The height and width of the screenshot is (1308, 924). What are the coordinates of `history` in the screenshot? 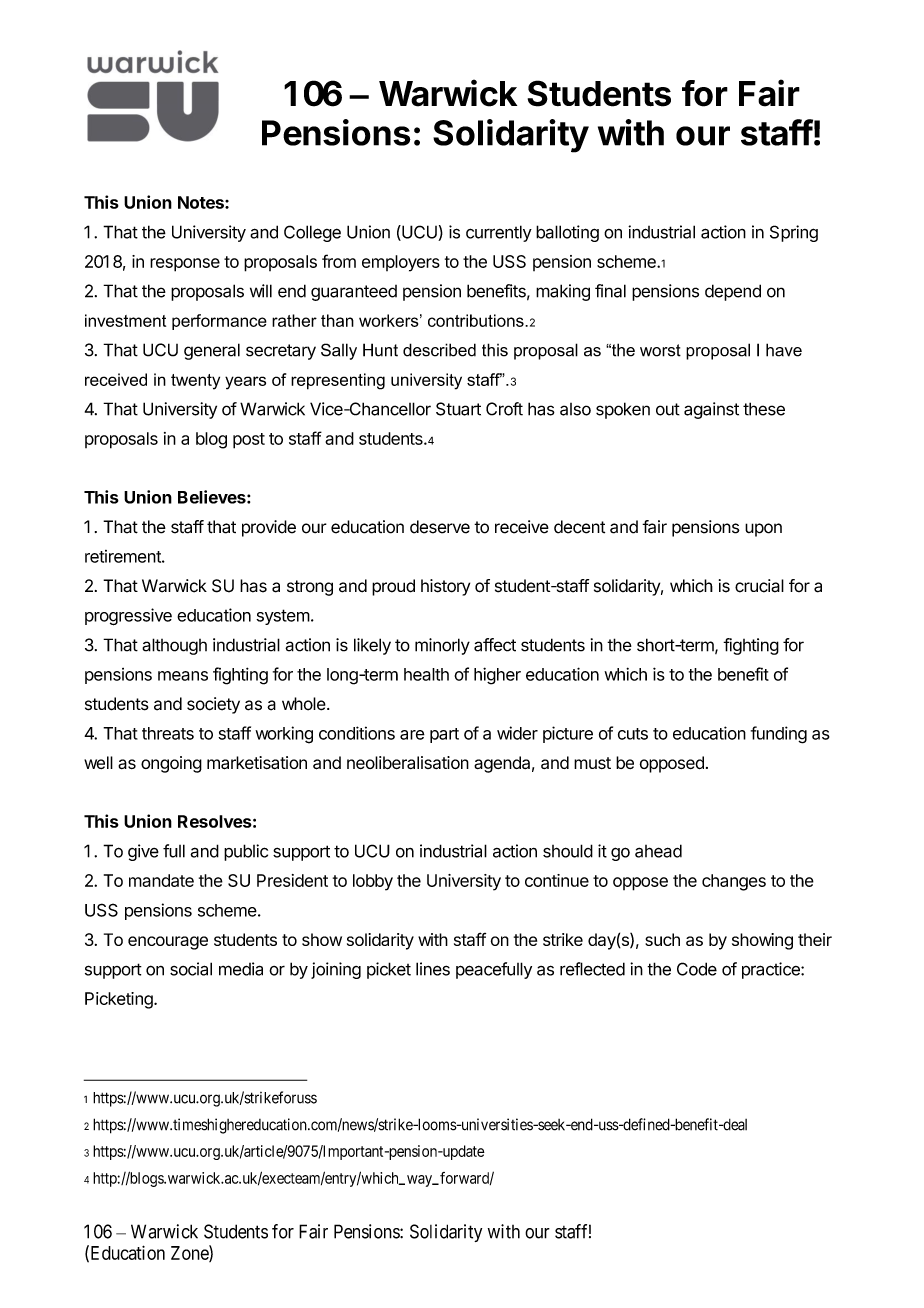 It's located at (445, 587).
